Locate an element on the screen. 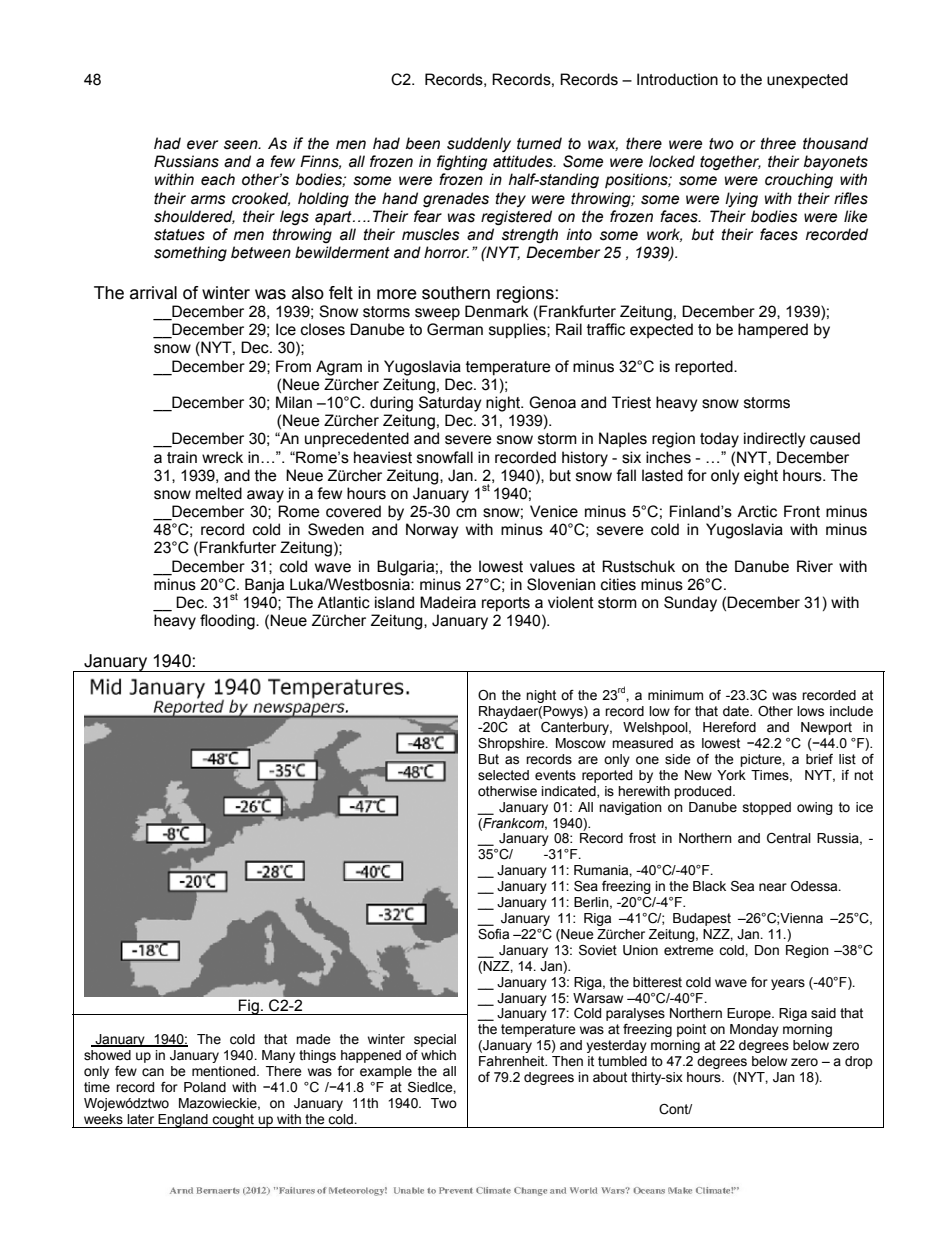  three is located at coordinates (778, 143).
